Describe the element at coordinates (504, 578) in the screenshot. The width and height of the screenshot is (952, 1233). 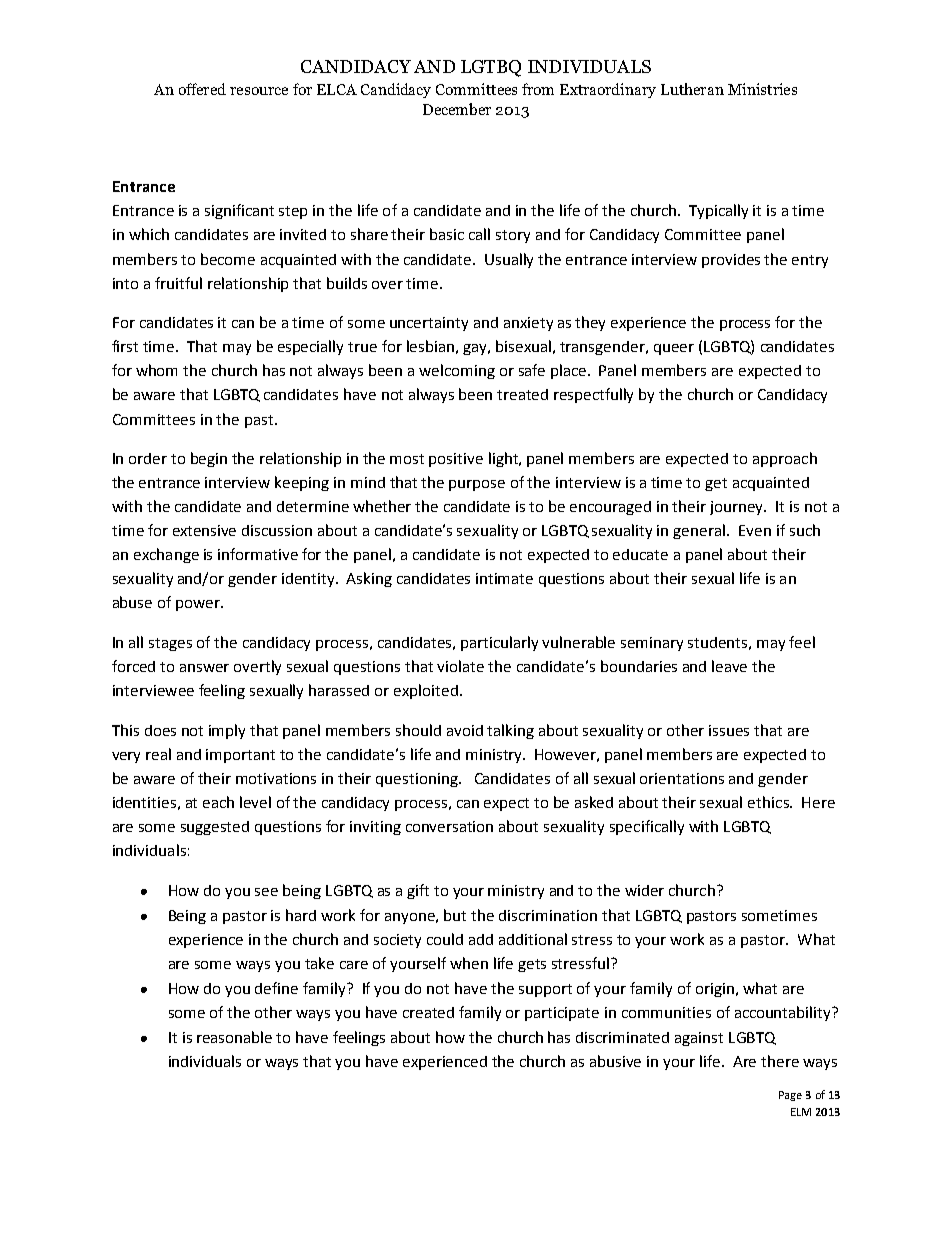
I see `intimate` at that location.
